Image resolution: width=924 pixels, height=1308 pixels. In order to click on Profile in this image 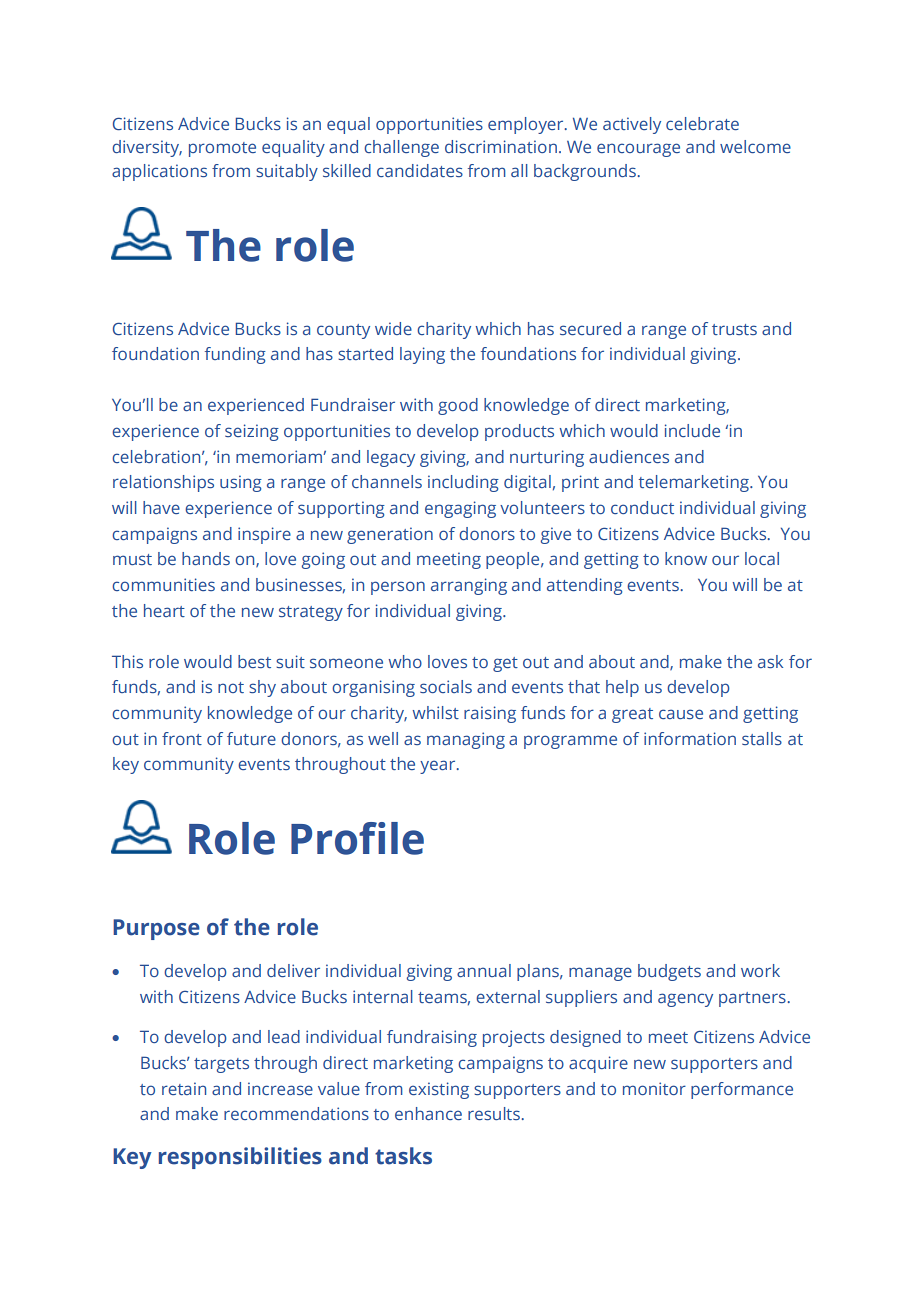, I will do `click(357, 838)`.
